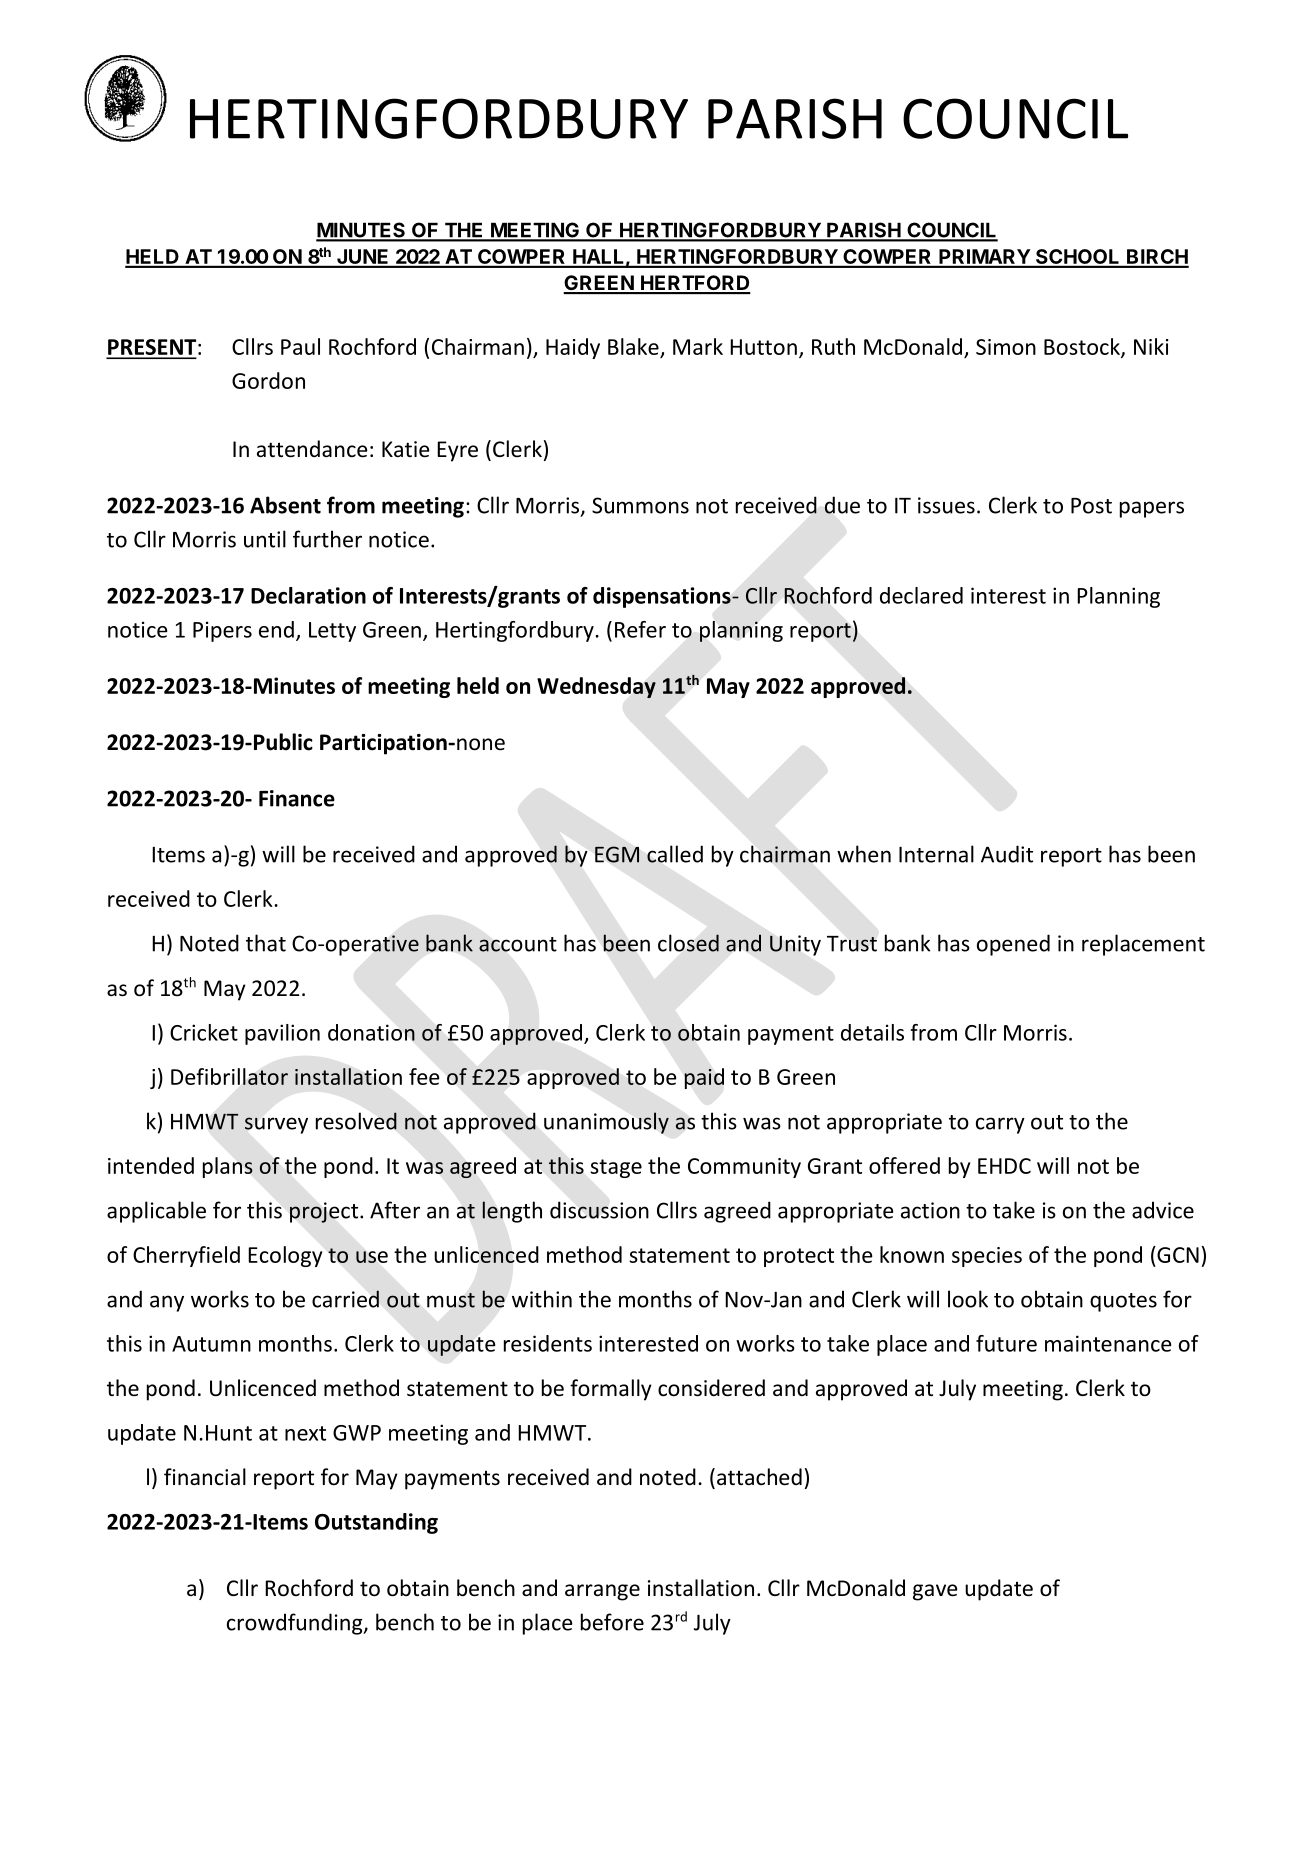 This screenshot has width=1314, height=1859. I want to click on Paul, so click(300, 346).
